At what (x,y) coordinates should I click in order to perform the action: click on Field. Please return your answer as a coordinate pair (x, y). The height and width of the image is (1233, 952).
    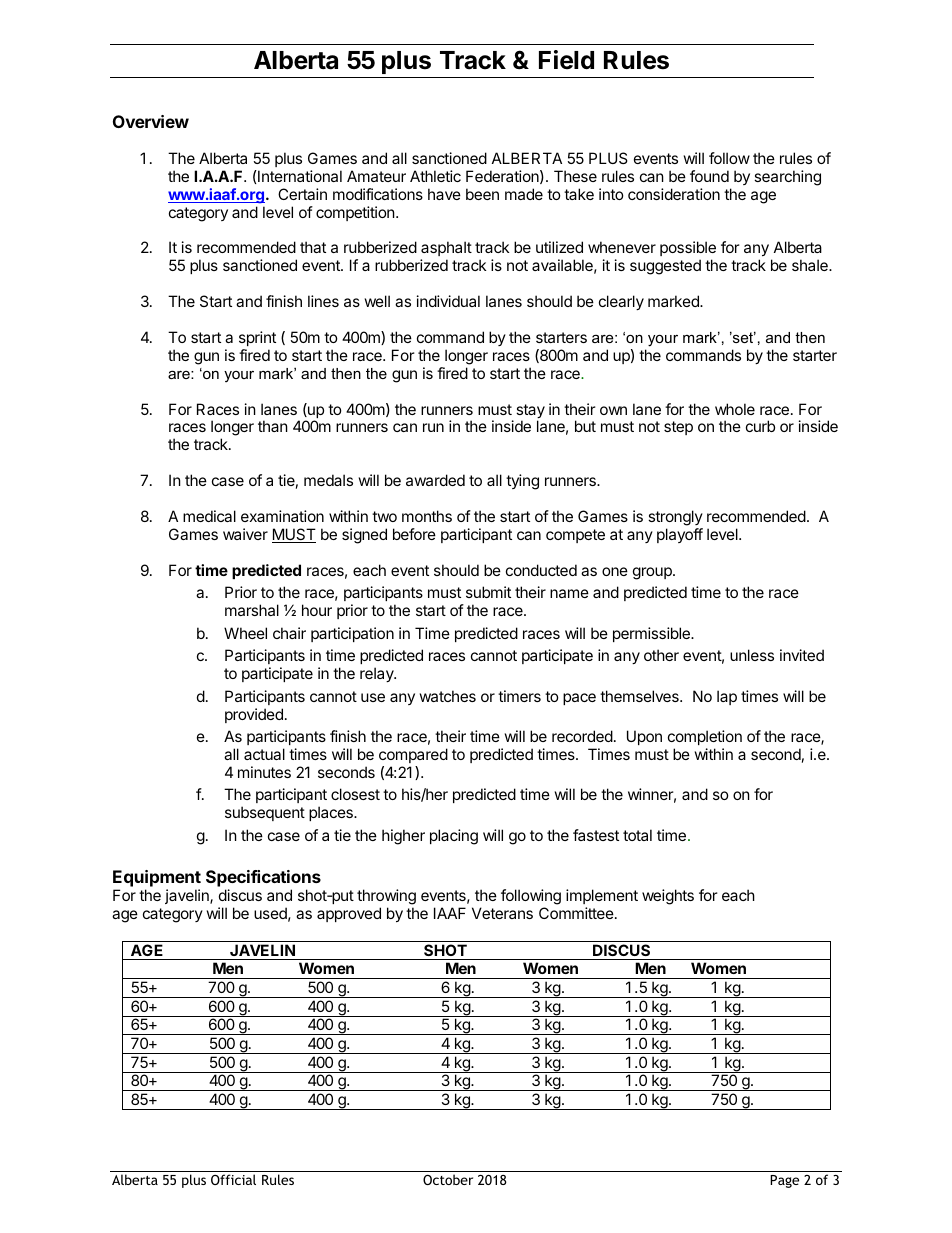
    Looking at the image, I should click on (566, 60).
